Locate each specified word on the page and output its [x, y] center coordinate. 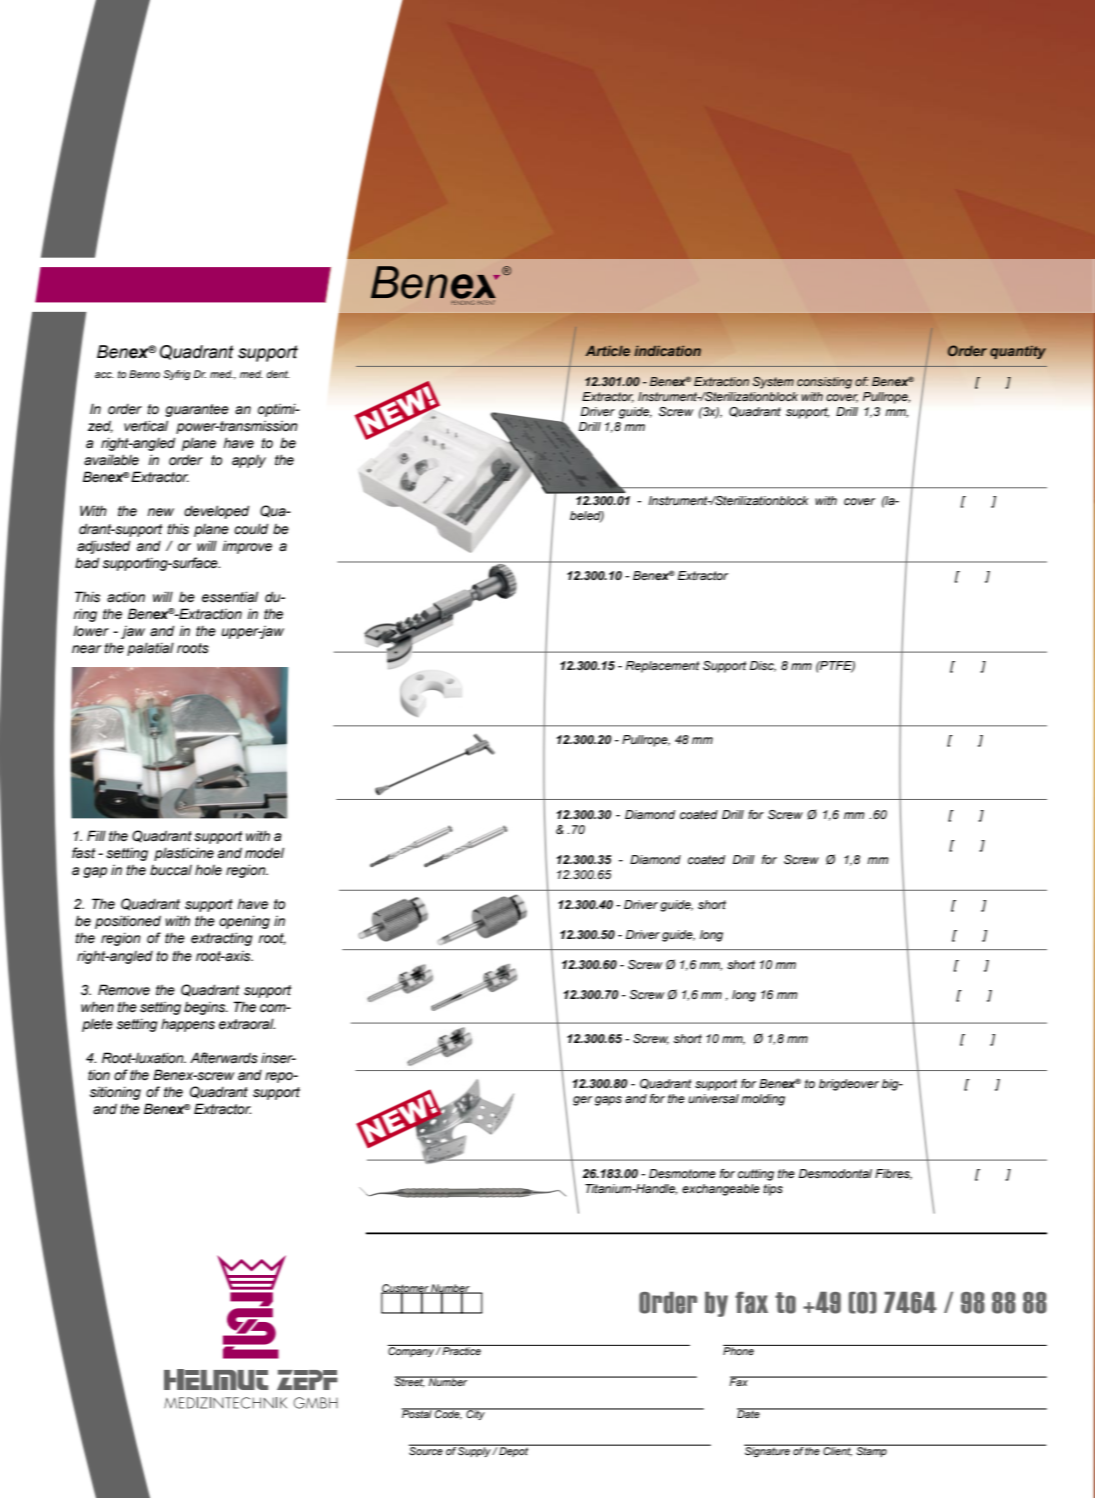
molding [763, 1100]
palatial [150, 649]
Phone [739, 1350]
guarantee [197, 410]
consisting [824, 383]
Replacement [663, 667]
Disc [763, 666]
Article [608, 350]
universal [713, 1098]
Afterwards [224, 1058]
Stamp [871, 1450]
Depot [514, 1451]
